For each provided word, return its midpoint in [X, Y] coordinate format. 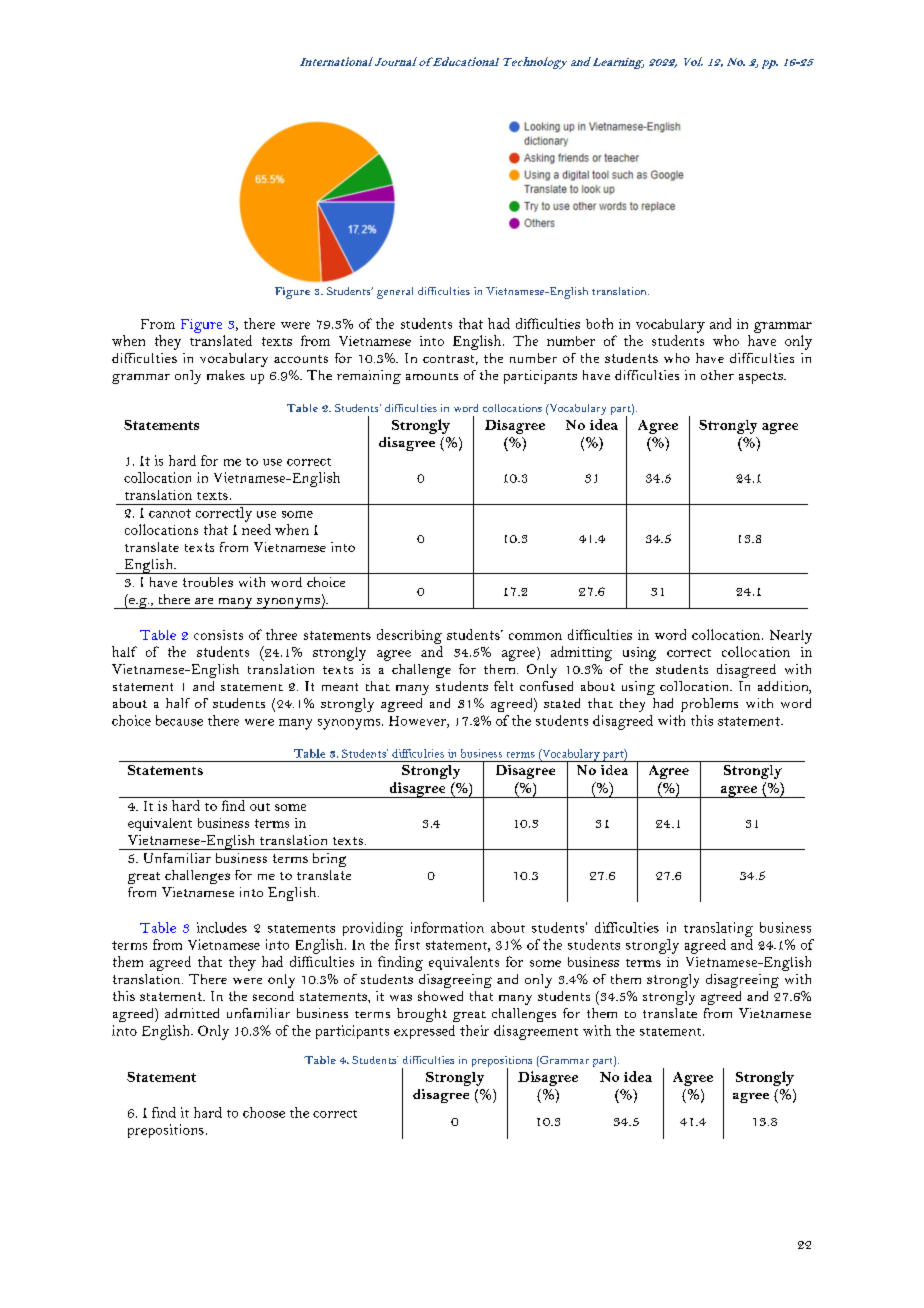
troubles [208, 582]
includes [222, 927]
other [717, 375]
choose [264, 1112]
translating [718, 929]
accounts [301, 359]
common [535, 636]
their [474, 1030]
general [395, 293]
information [447, 927]
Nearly [791, 637]
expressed [424, 1032]
